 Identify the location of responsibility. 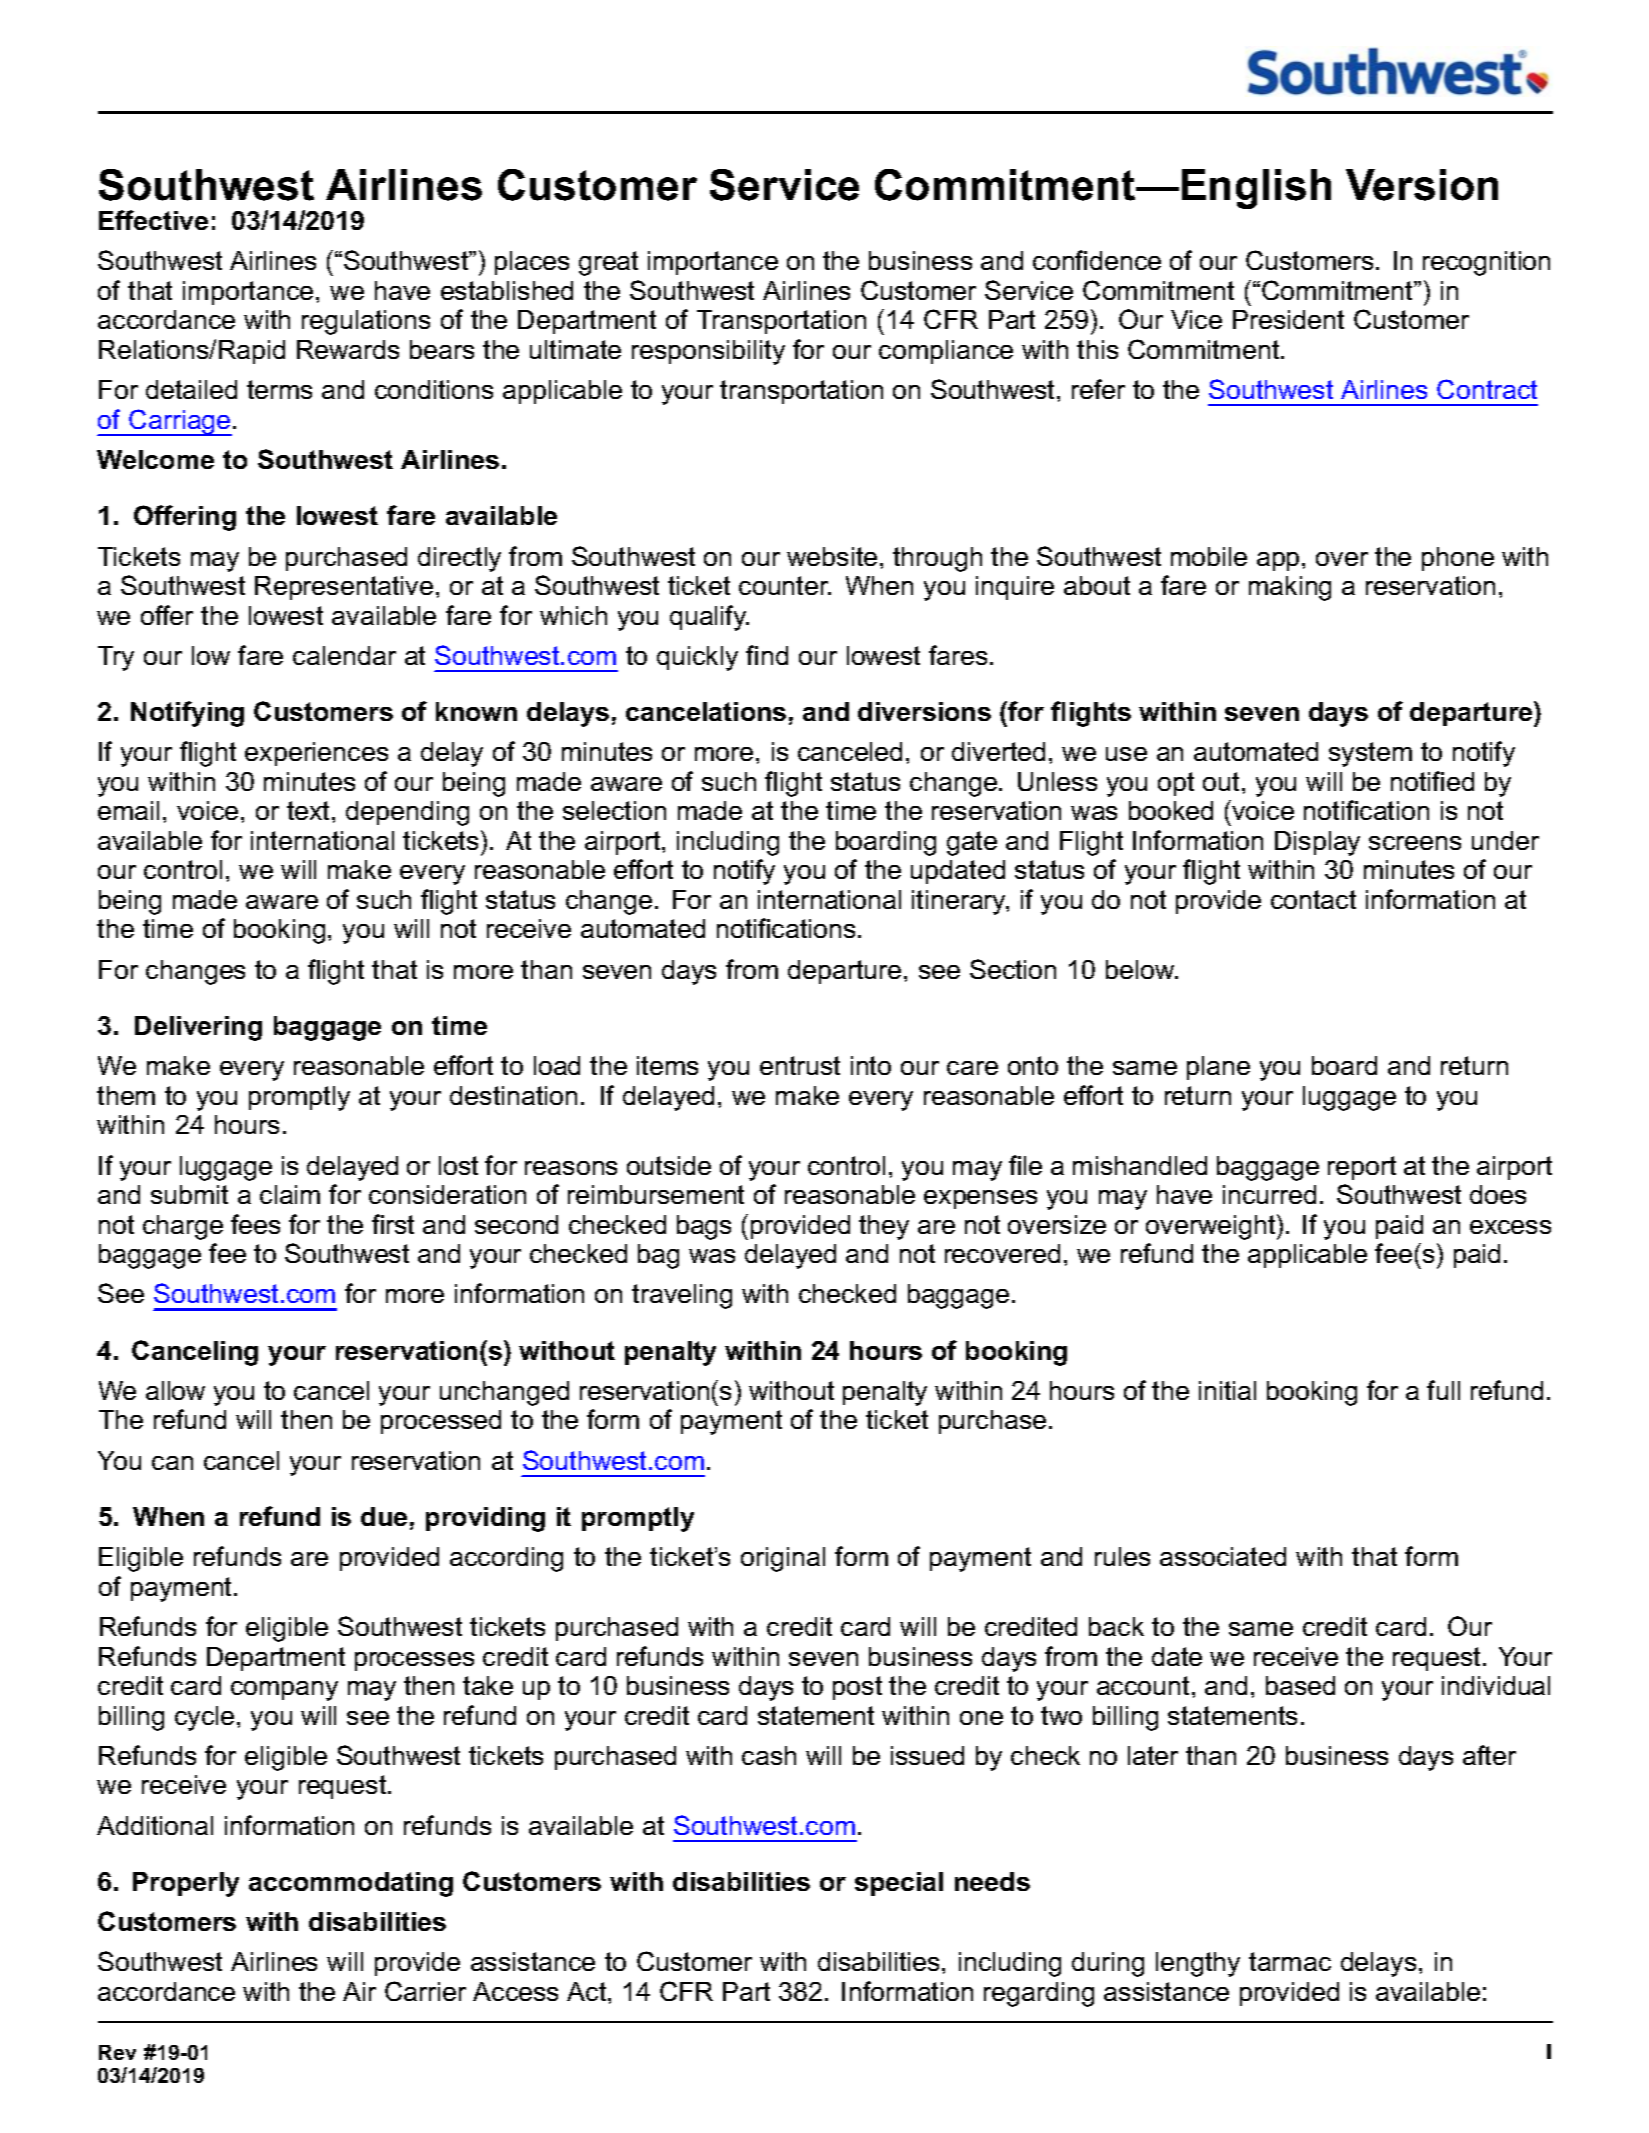
(708, 352).
